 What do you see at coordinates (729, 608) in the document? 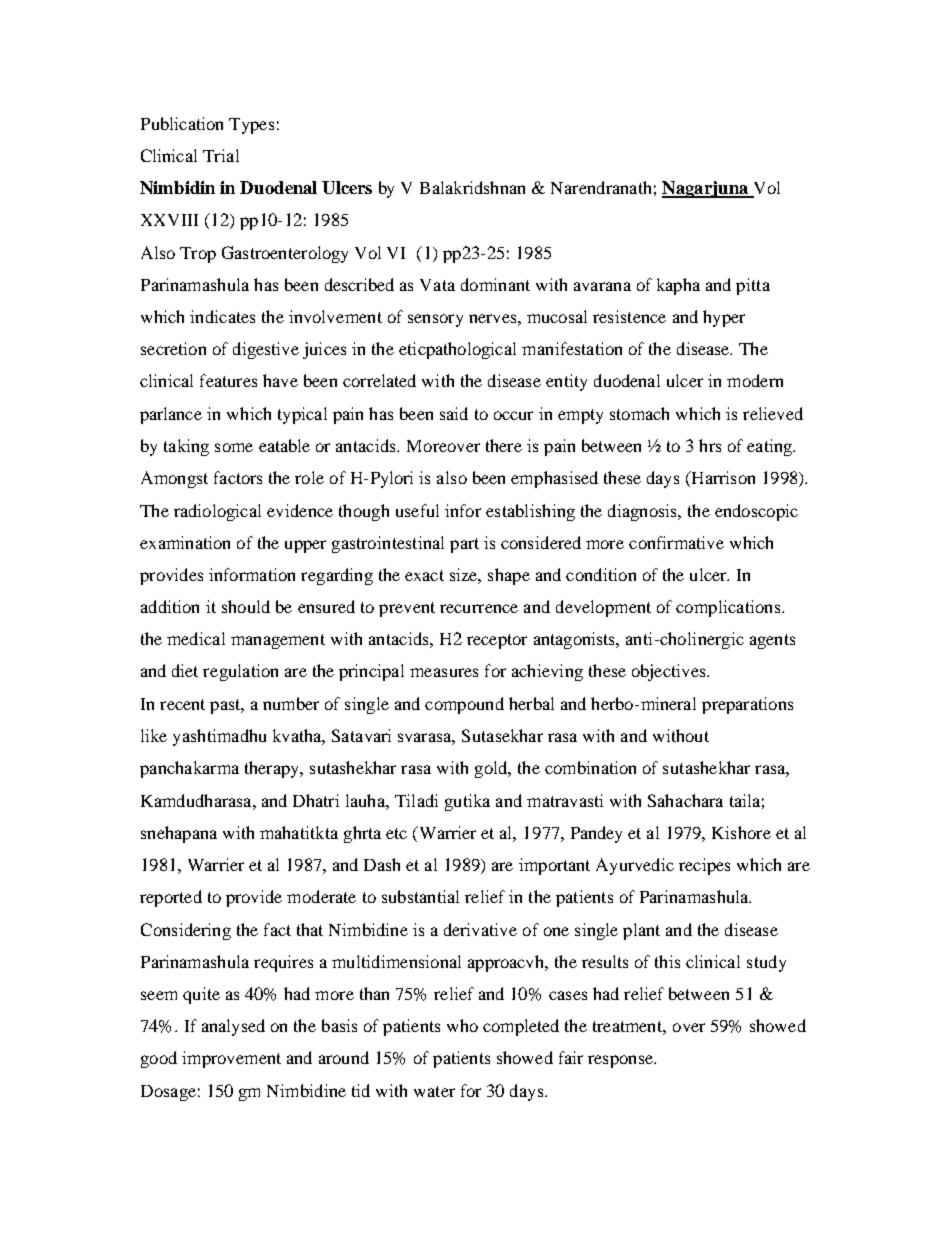
I see `complications` at bounding box center [729, 608].
